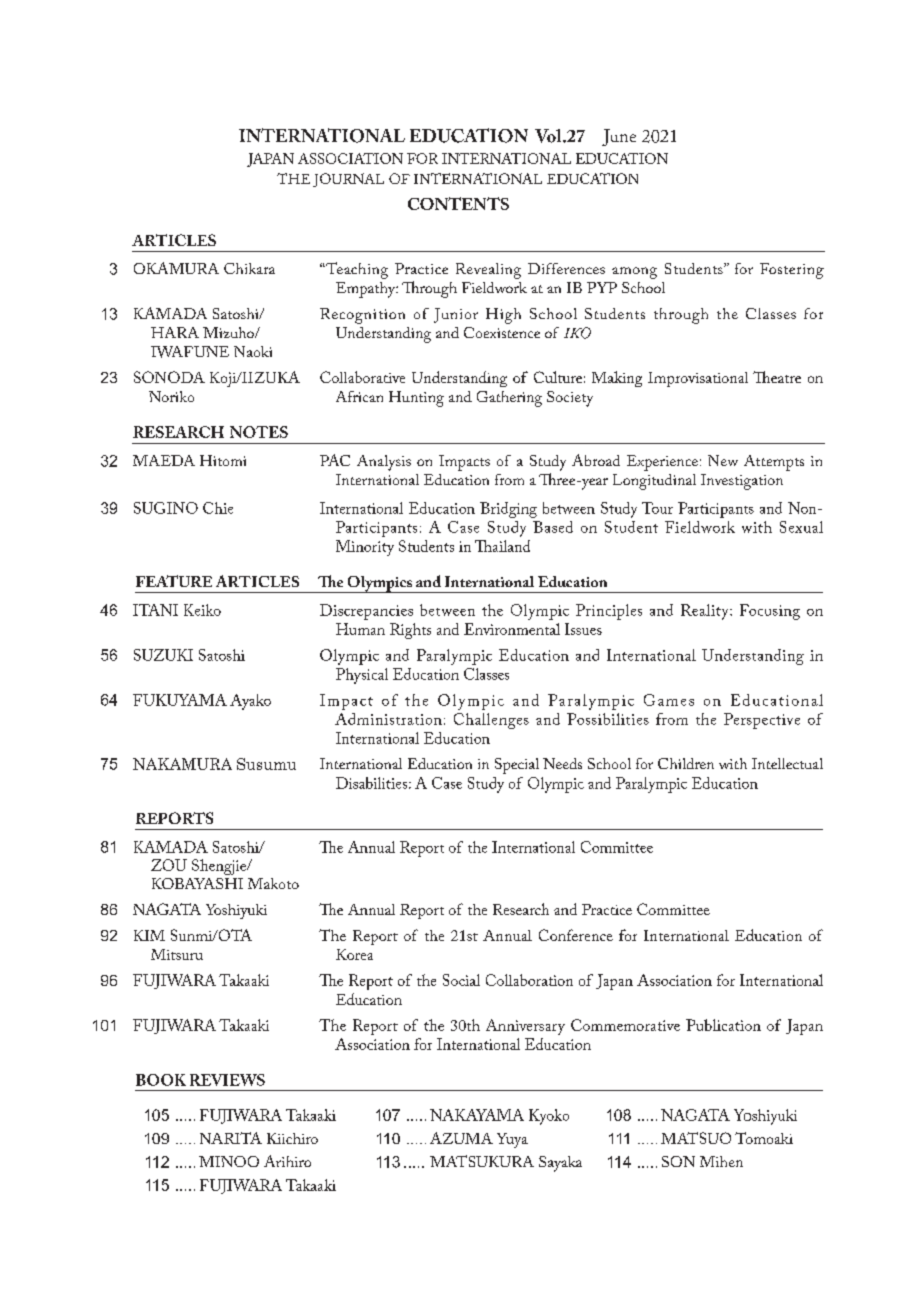  I want to click on Yuya, so click(512, 1140).
